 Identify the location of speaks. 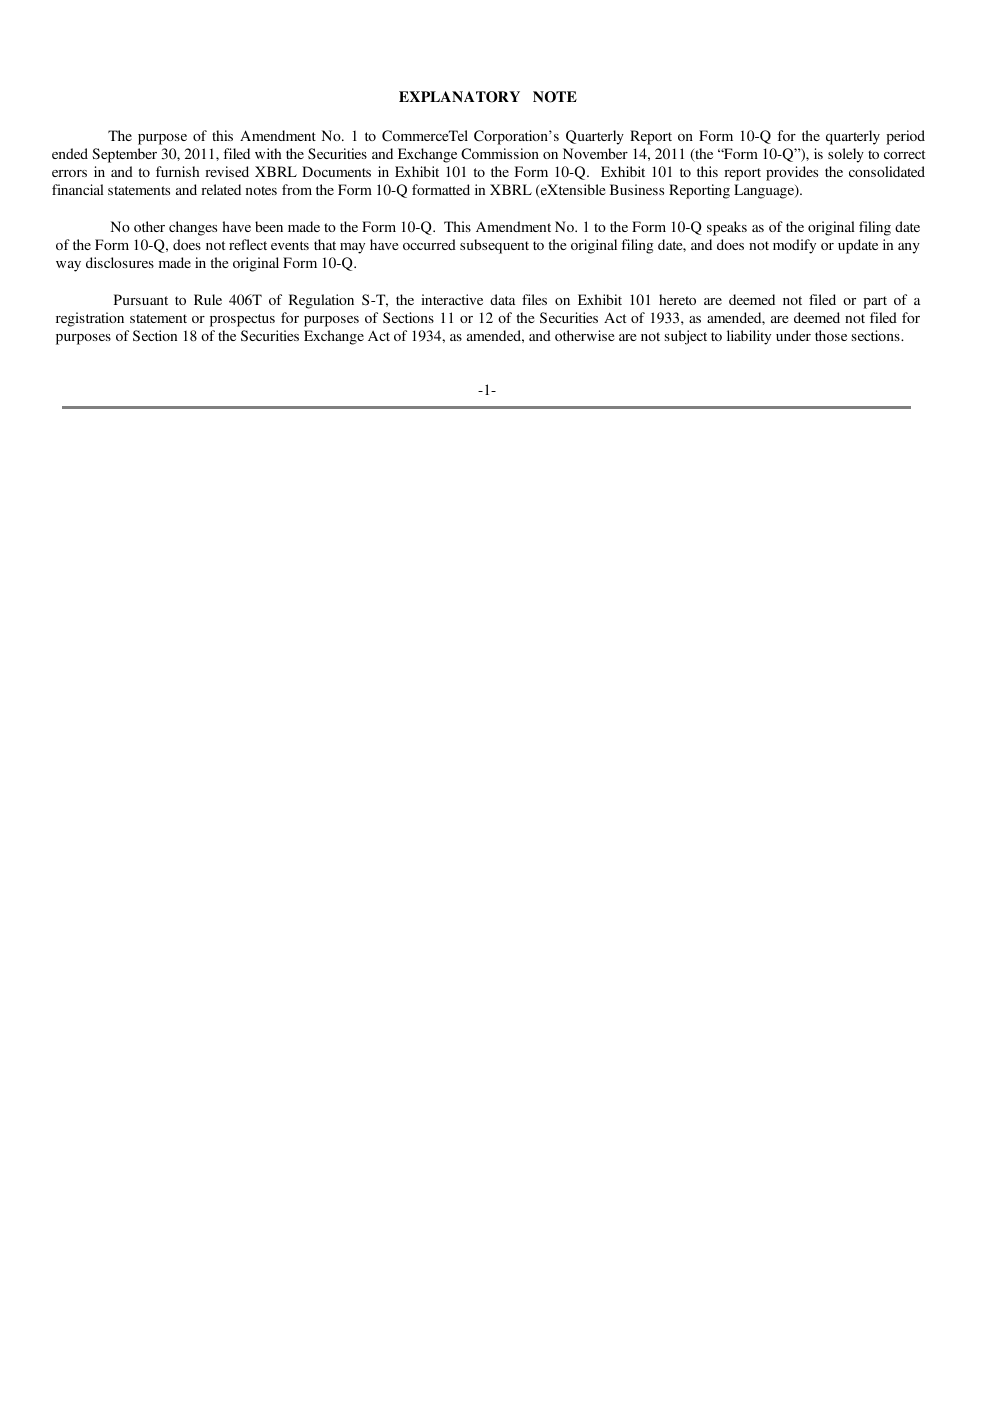
(727, 228).
